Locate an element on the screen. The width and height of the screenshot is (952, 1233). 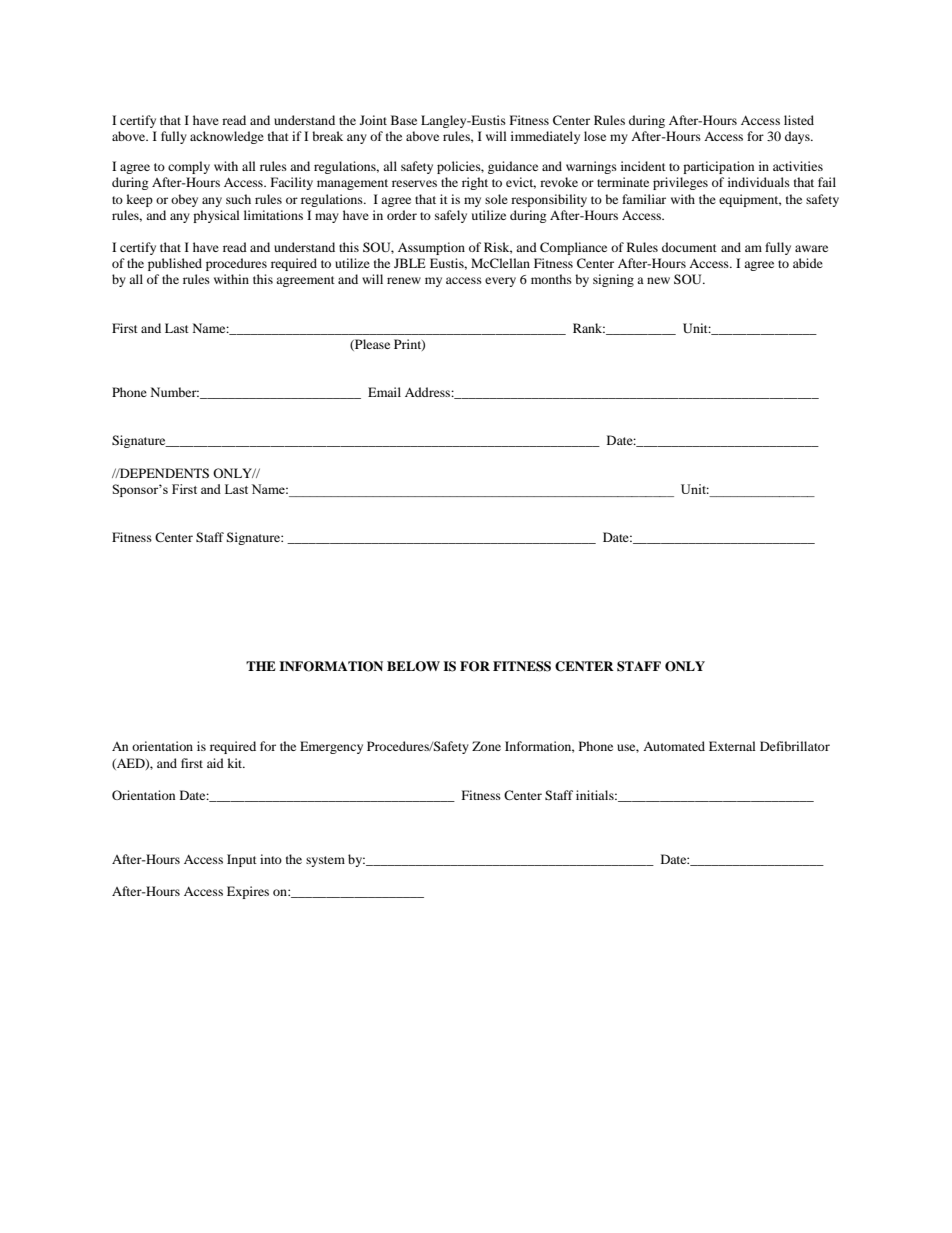
participation is located at coordinates (718, 167).
